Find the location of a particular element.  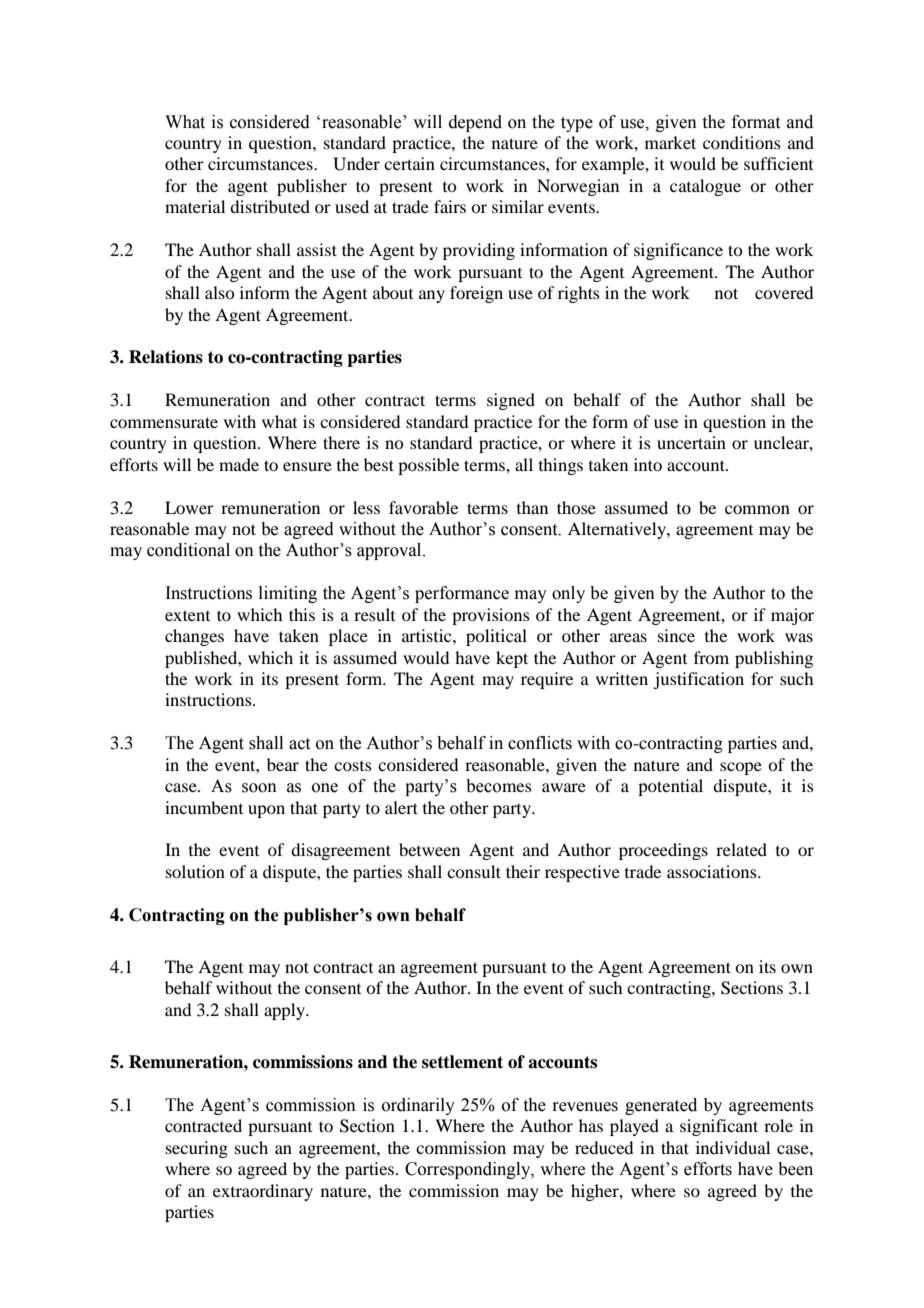

conditions is located at coordinates (742, 142).
